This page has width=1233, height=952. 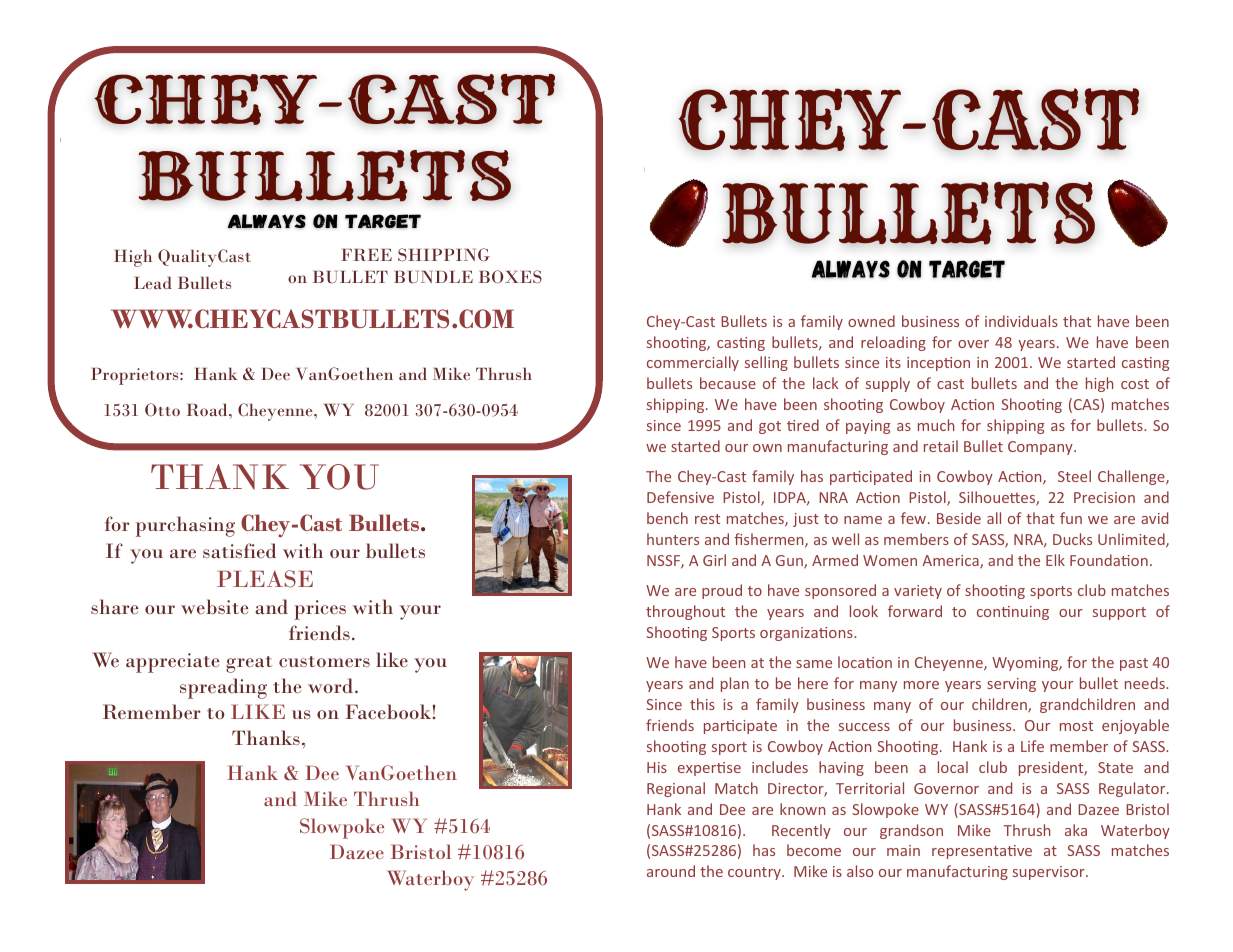 What do you see at coordinates (1055, 560) in the page?
I see `Elk` at bounding box center [1055, 560].
